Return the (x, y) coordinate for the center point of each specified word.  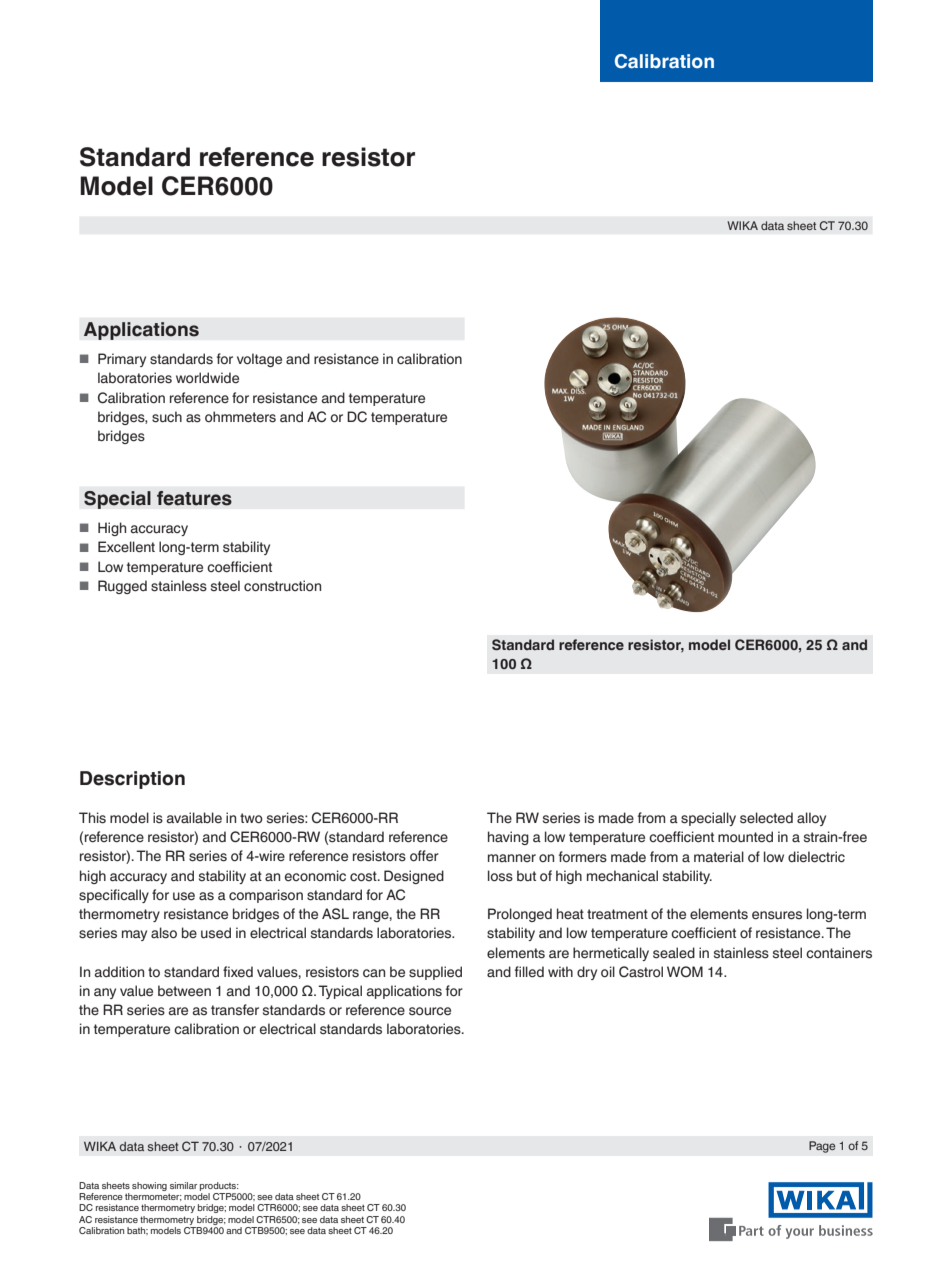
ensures (777, 915)
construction (282, 586)
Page (822, 1147)
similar (183, 1185)
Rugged (122, 587)
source (430, 1011)
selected (766, 818)
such (167, 417)
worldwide (207, 377)
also (164, 933)
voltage (259, 360)
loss (500, 876)
